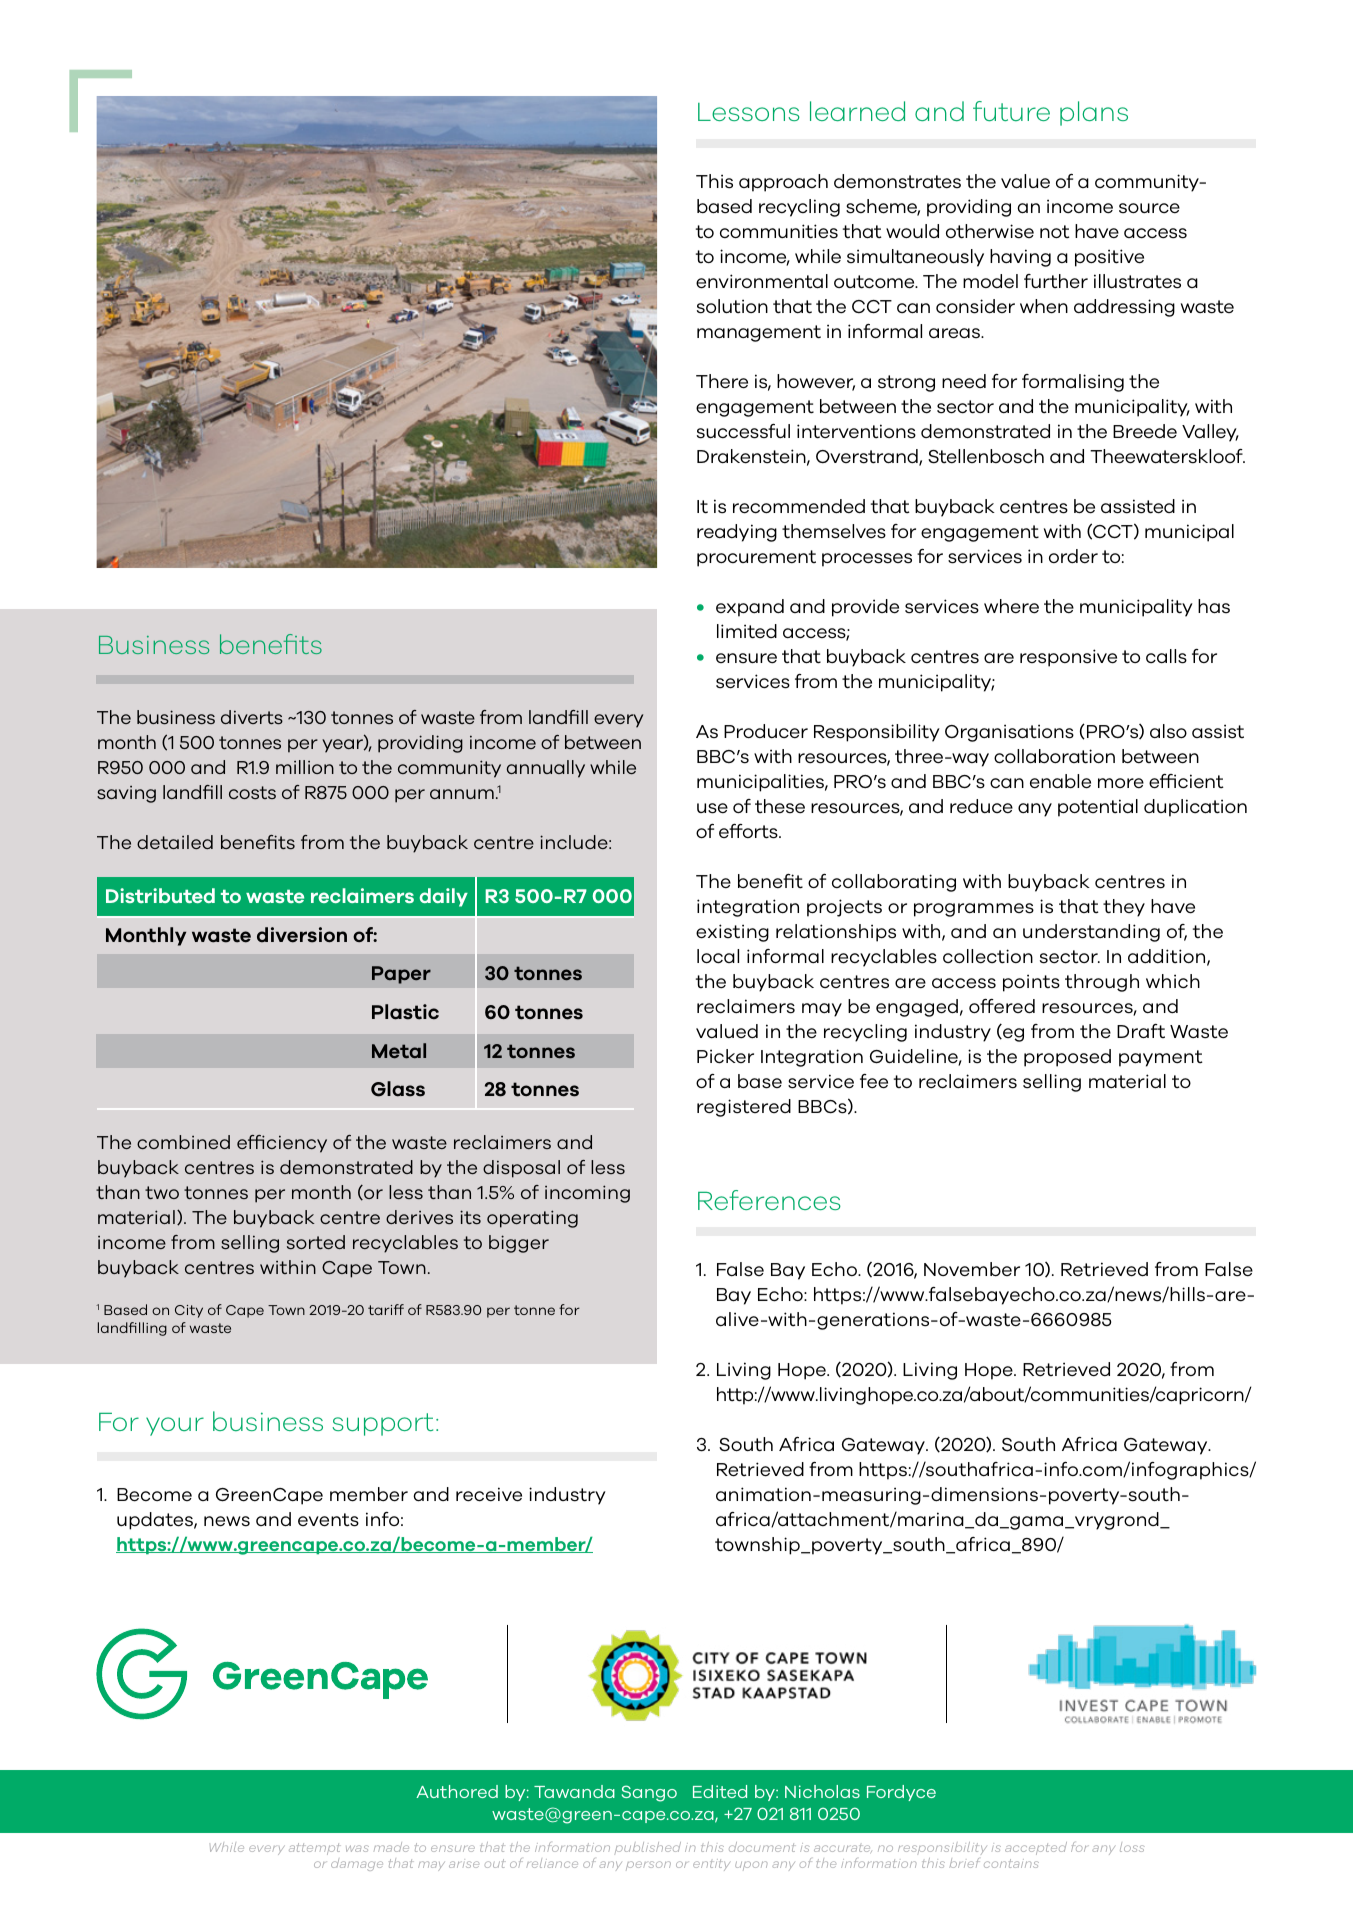 The height and width of the screenshot is (1914, 1353). Describe the element at coordinates (766, 731) in the screenshot. I see `Producer` at that location.
